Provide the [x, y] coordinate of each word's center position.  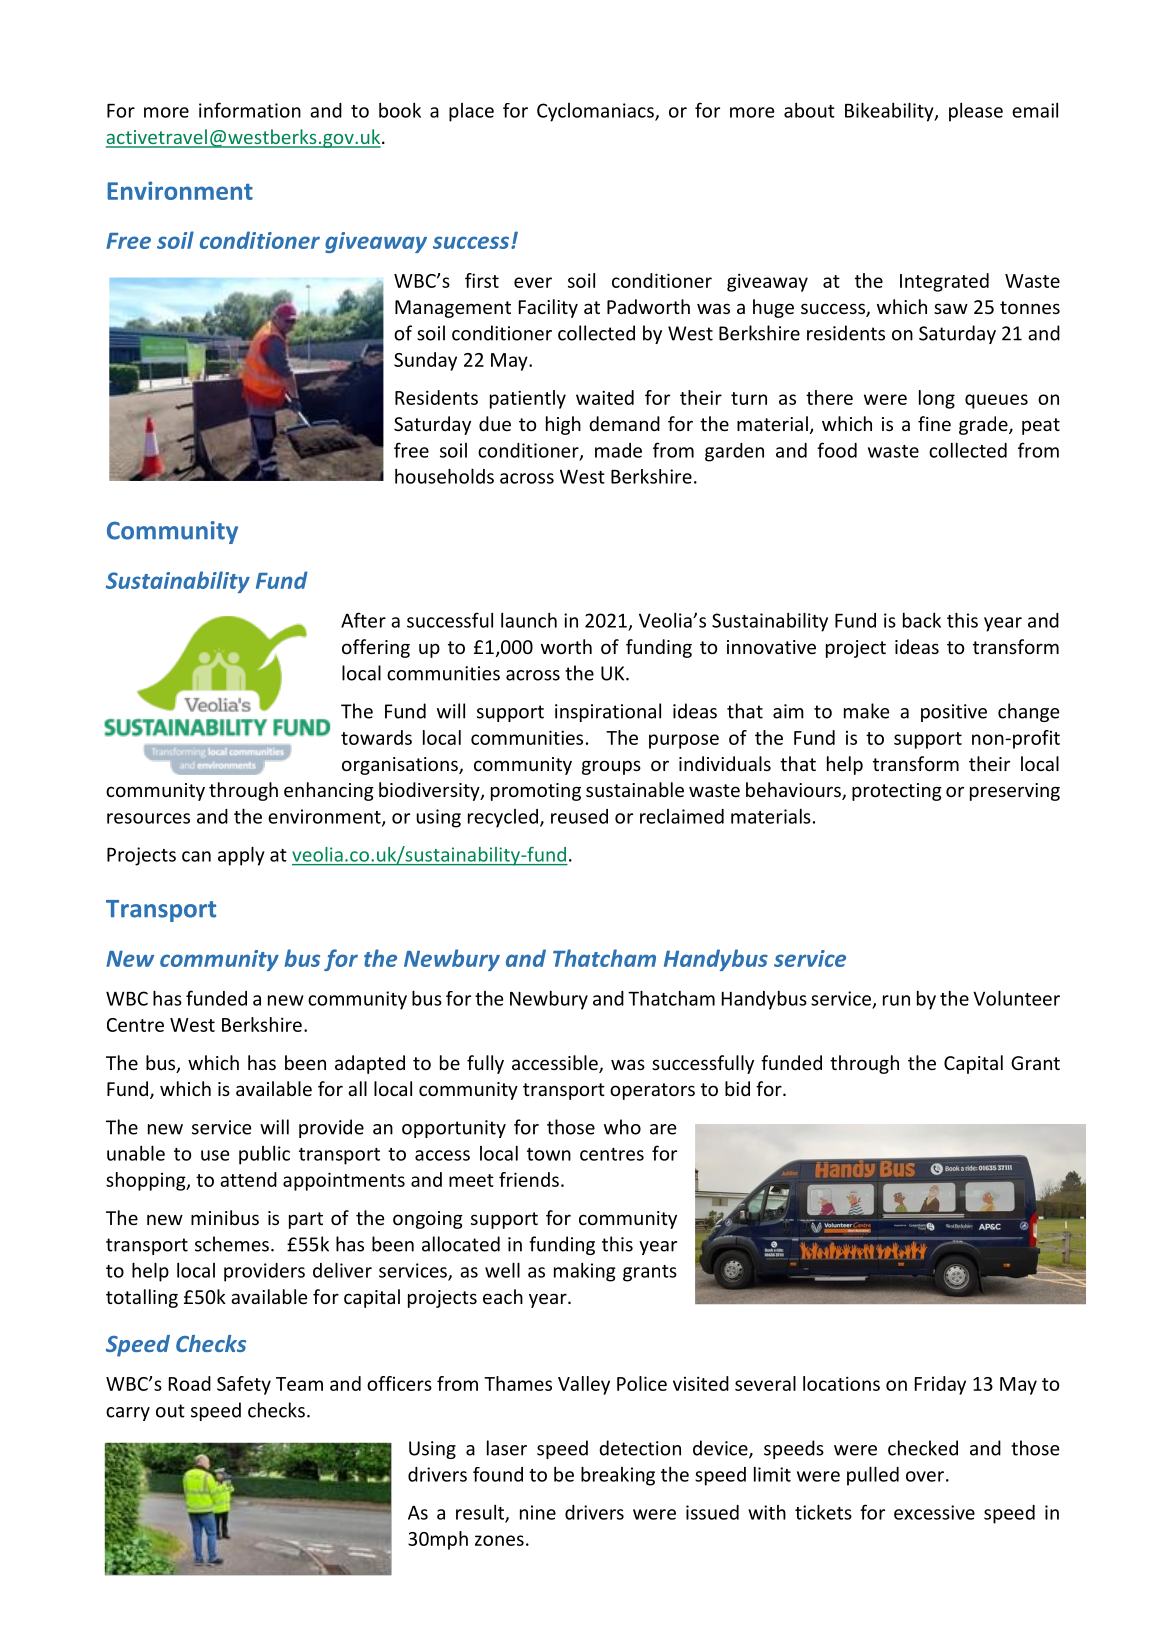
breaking [618, 1476]
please [976, 112]
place [471, 112]
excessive [934, 1512]
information [250, 110]
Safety [244, 1385]
